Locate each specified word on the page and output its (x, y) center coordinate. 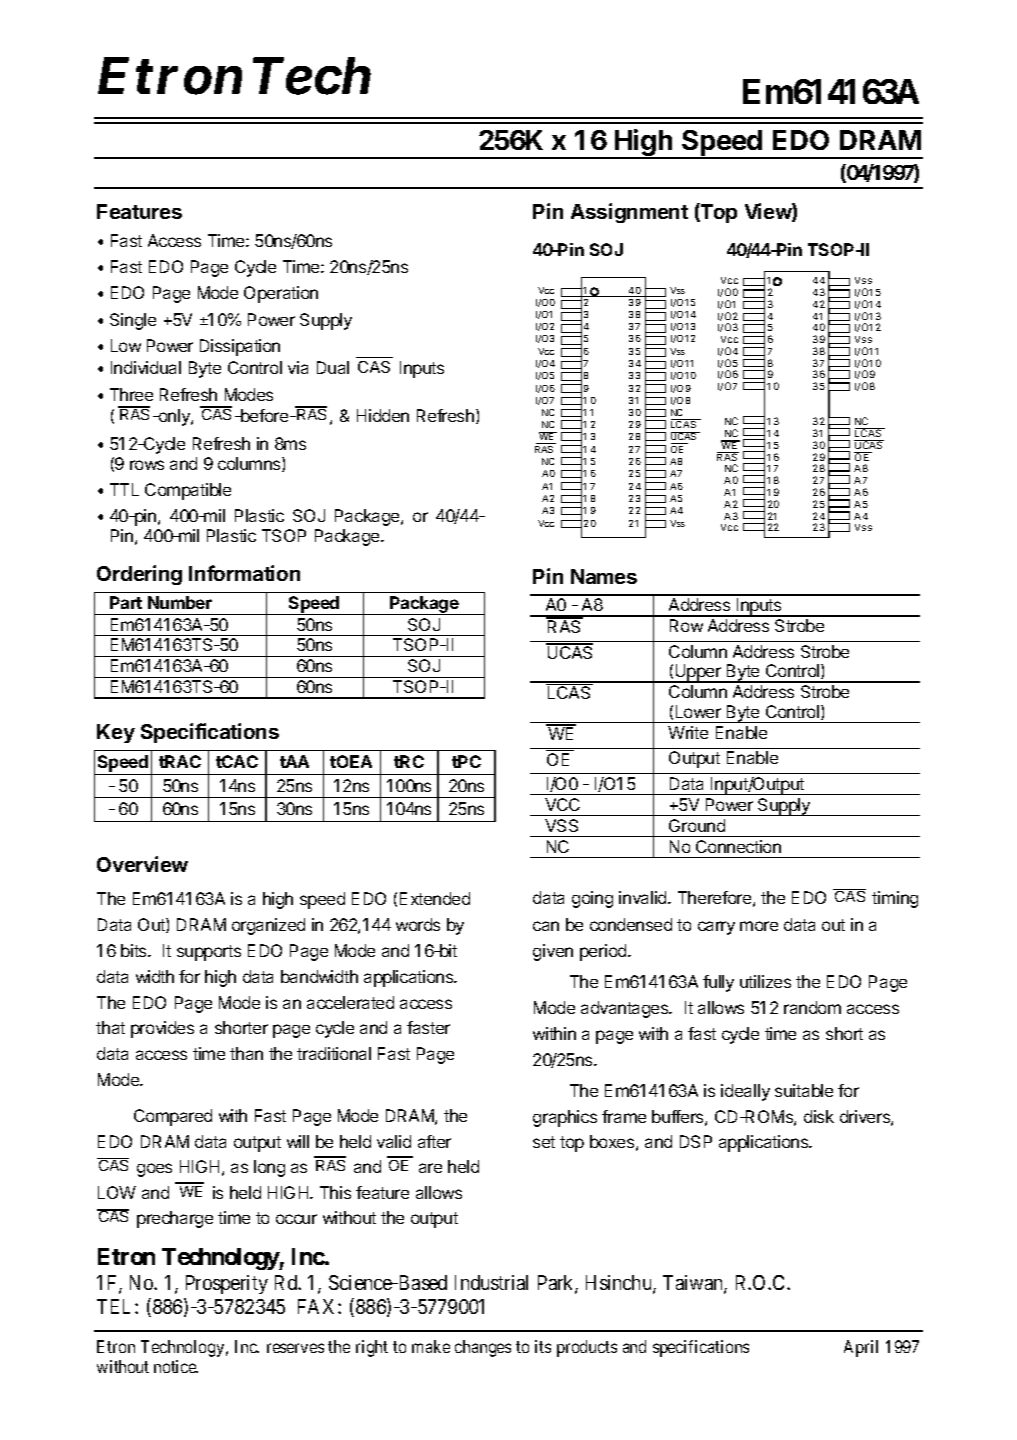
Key (116, 733)
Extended (435, 898)
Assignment (629, 213)
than (246, 1053)
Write (688, 732)
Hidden (383, 415)
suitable (804, 1090)
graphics (565, 1118)
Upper (698, 673)
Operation (281, 294)
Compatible (188, 491)
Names (604, 576)
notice (176, 1366)
